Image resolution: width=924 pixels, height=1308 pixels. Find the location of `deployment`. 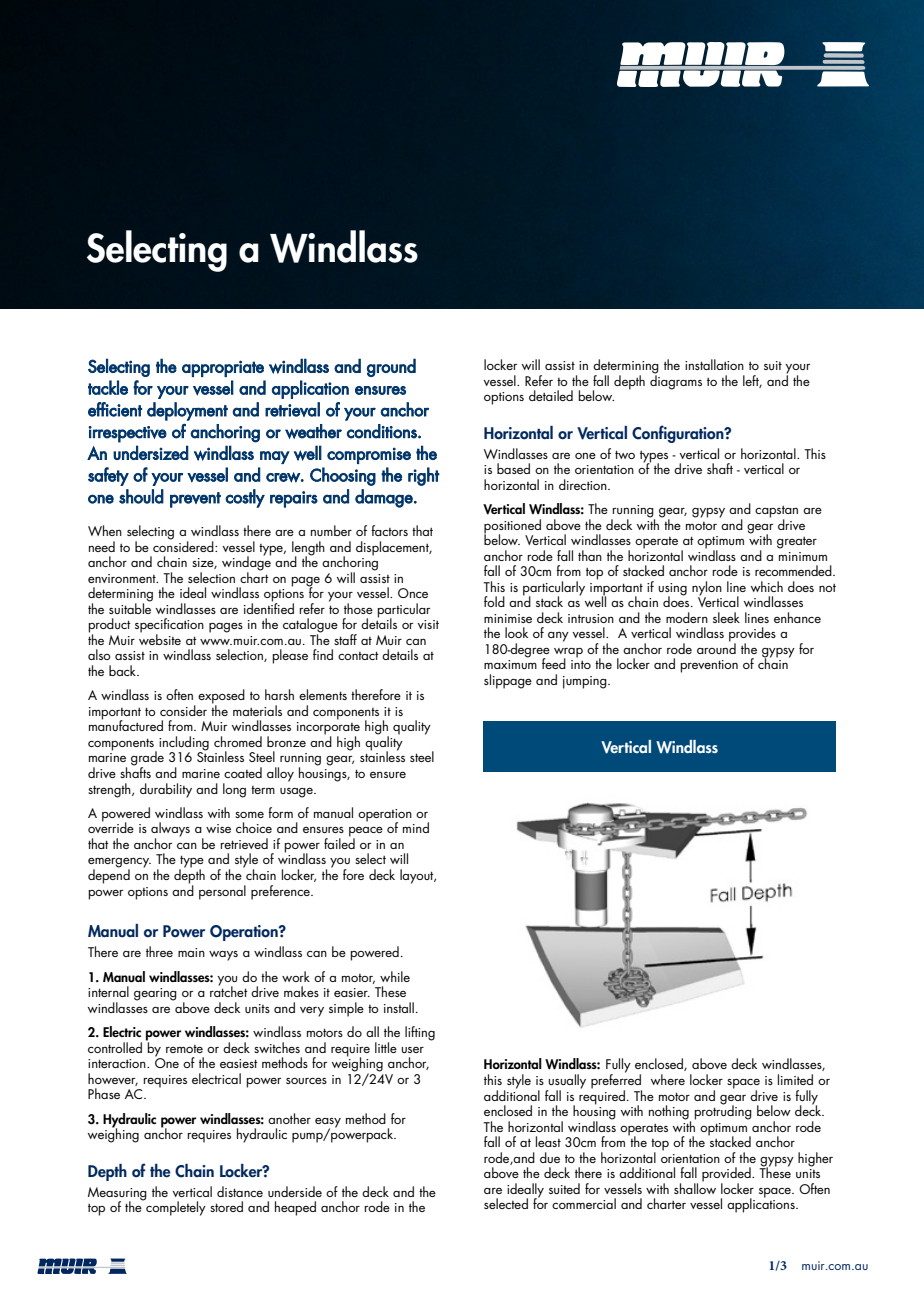

deployment is located at coordinates (187, 411).
